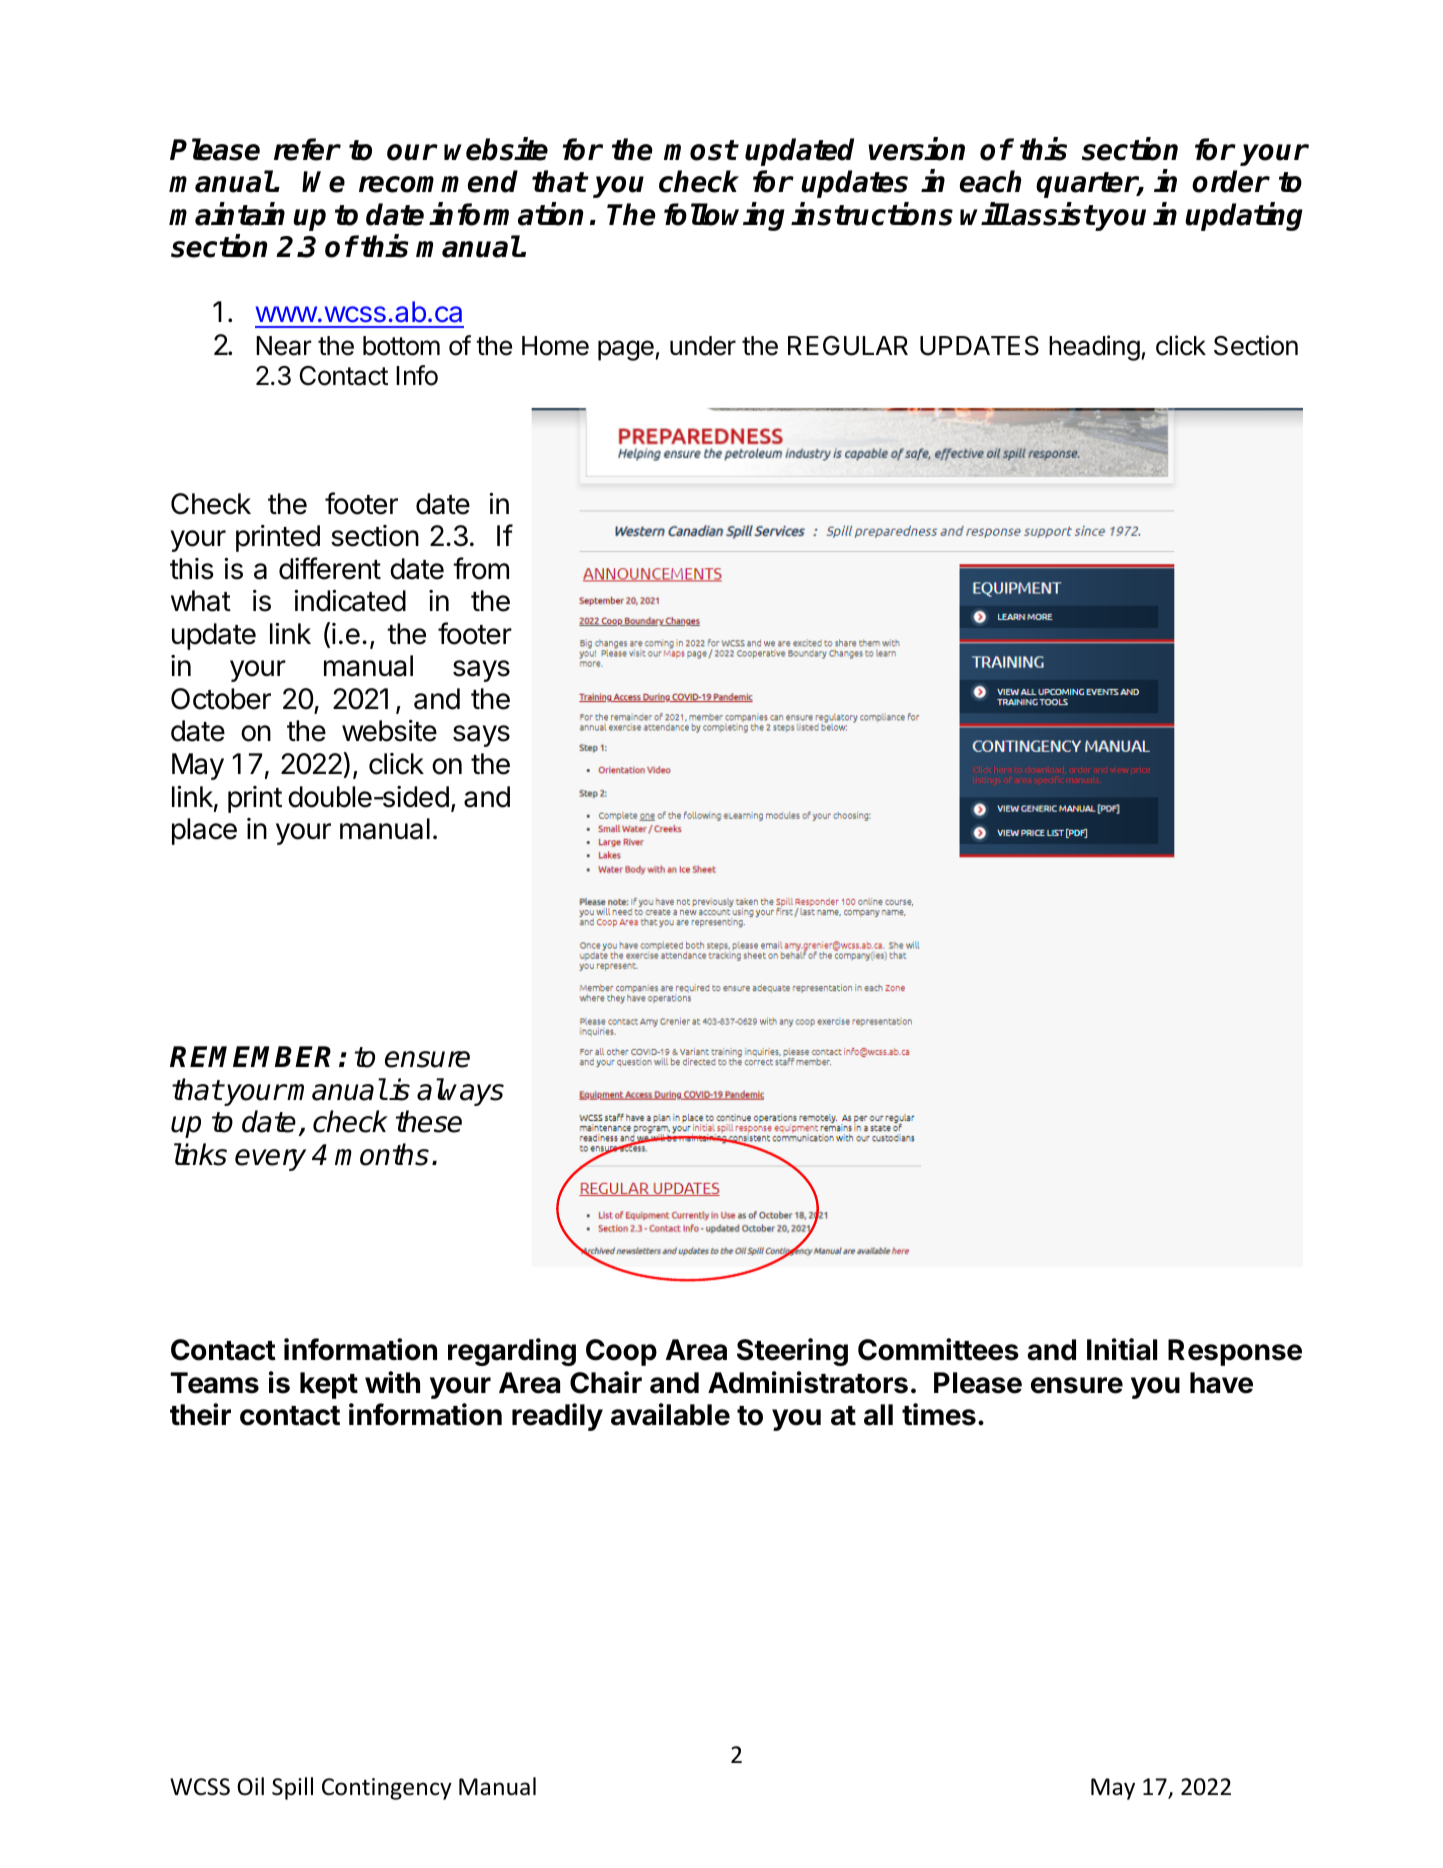 This page has width=1443, height=1868. What do you see at coordinates (227, 214) in the page?
I see `maintain` at bounding box center [227, 214].
